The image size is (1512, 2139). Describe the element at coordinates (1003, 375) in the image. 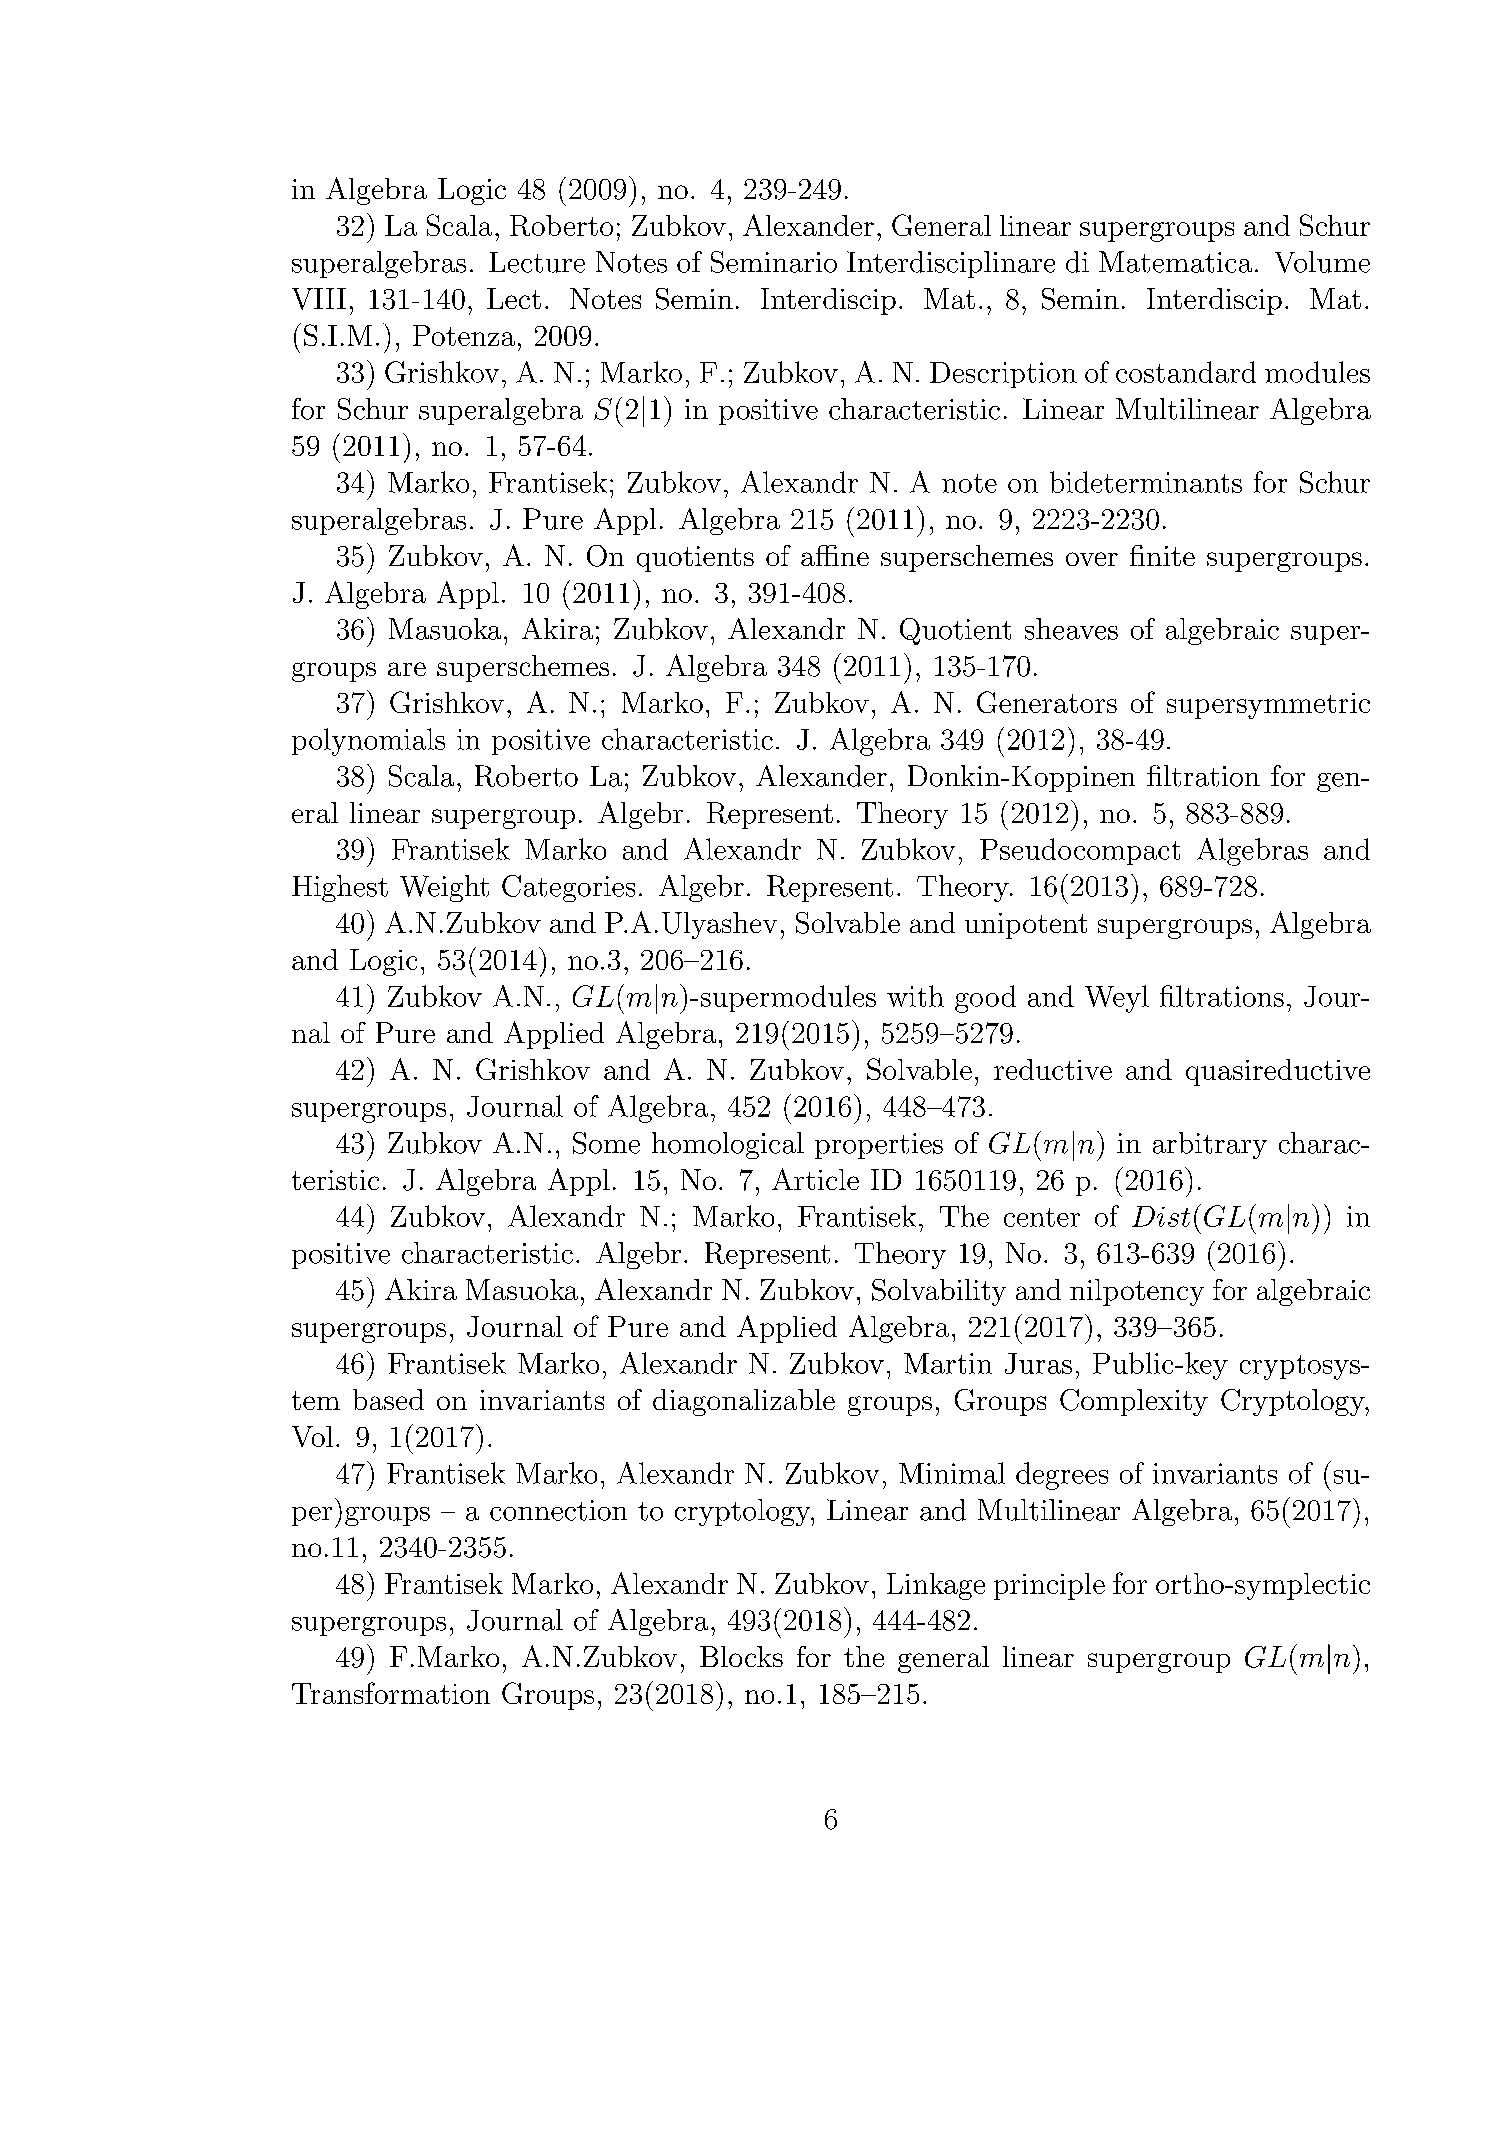

I see `Description` at that location.
